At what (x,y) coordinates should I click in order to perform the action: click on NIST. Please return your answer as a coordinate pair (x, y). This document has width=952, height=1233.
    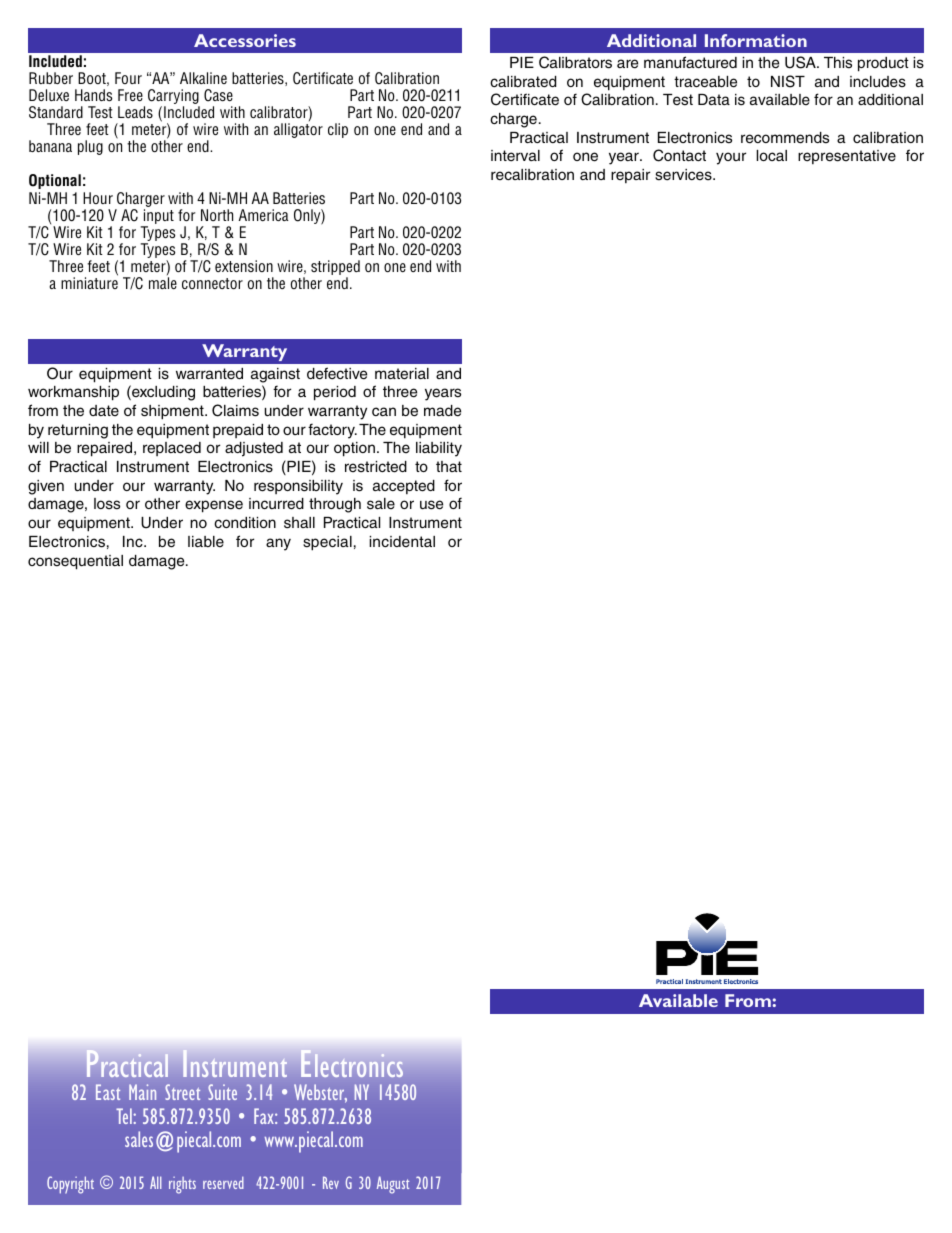
    Looking at the image, I should click on (788, 81).
